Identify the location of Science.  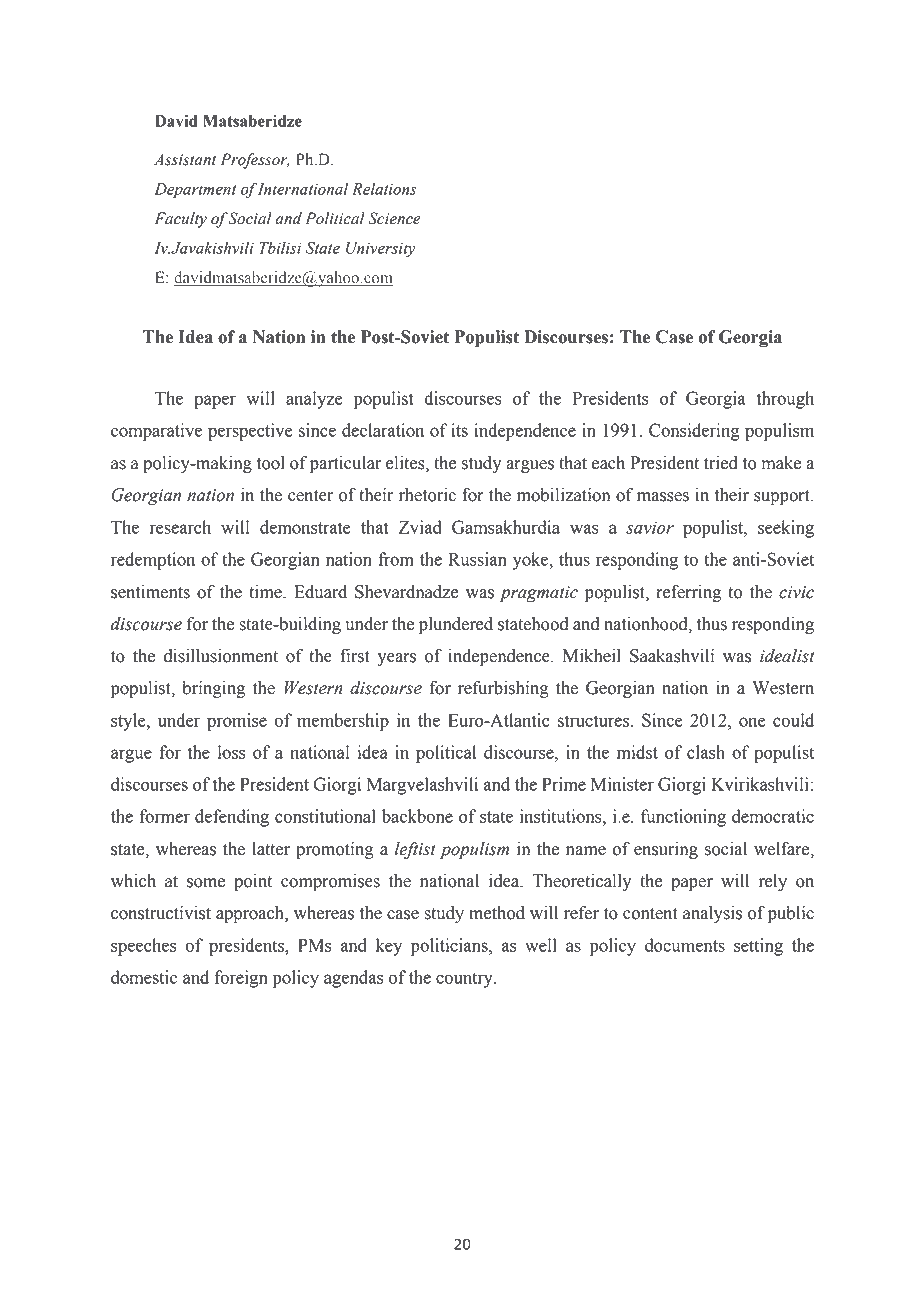
(394, 218).
